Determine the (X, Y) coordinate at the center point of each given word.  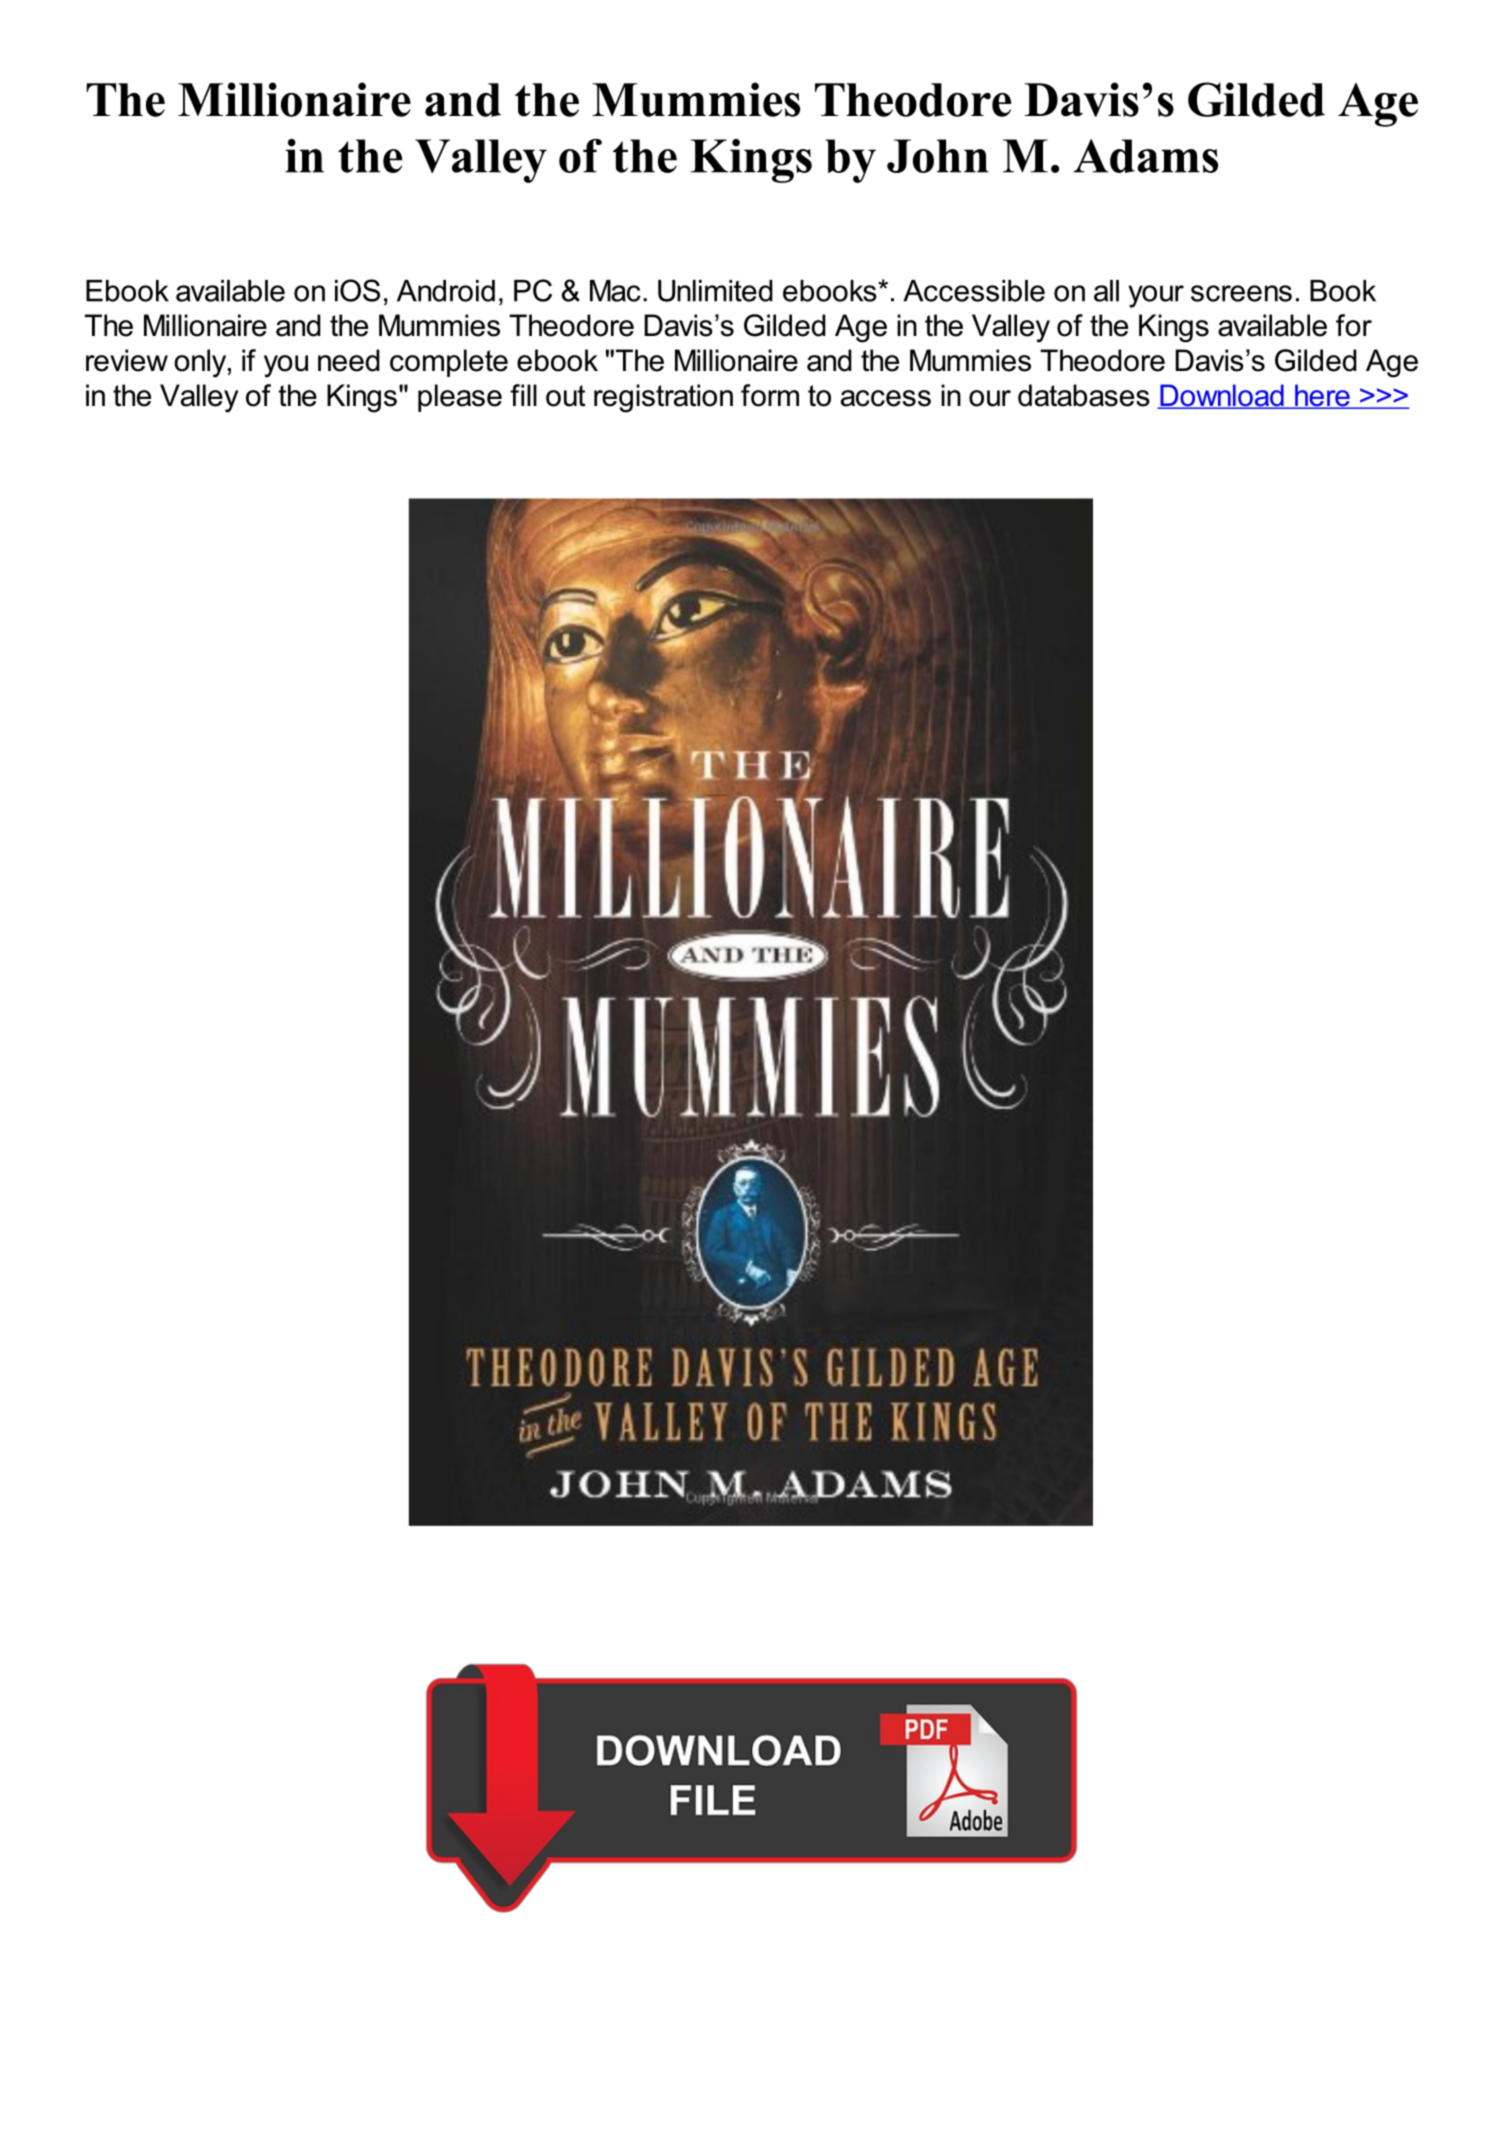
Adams (1145, 156)
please (460, 398)
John (938, 156)
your (1156, 296)
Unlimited (715, 291)
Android (446, 291)
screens (1241, 293)
